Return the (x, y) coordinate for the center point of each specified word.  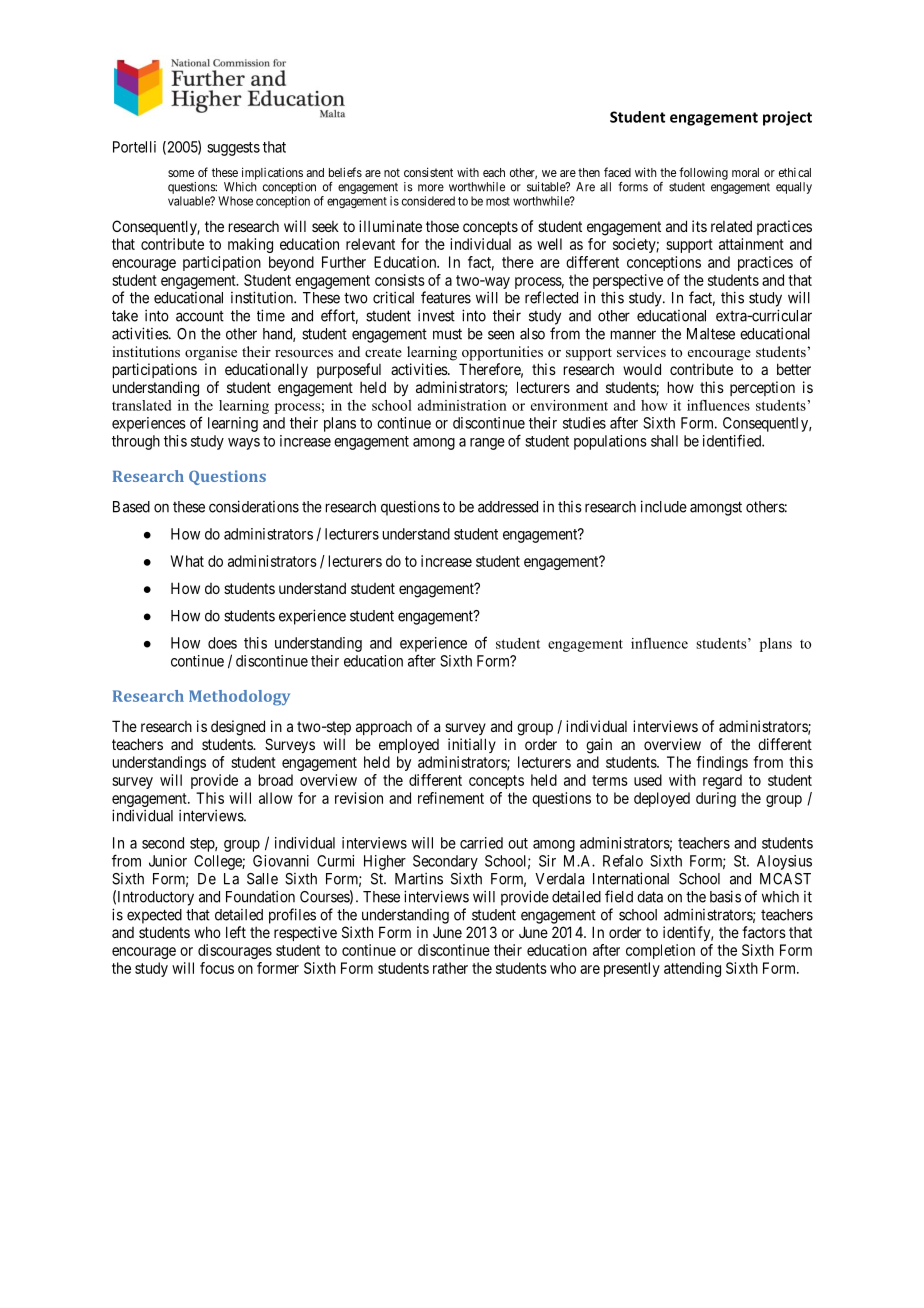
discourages (235, 951)
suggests (233, 149)
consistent (428, 172)
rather (450, 968)
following (703, 173)
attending (692, 969)
